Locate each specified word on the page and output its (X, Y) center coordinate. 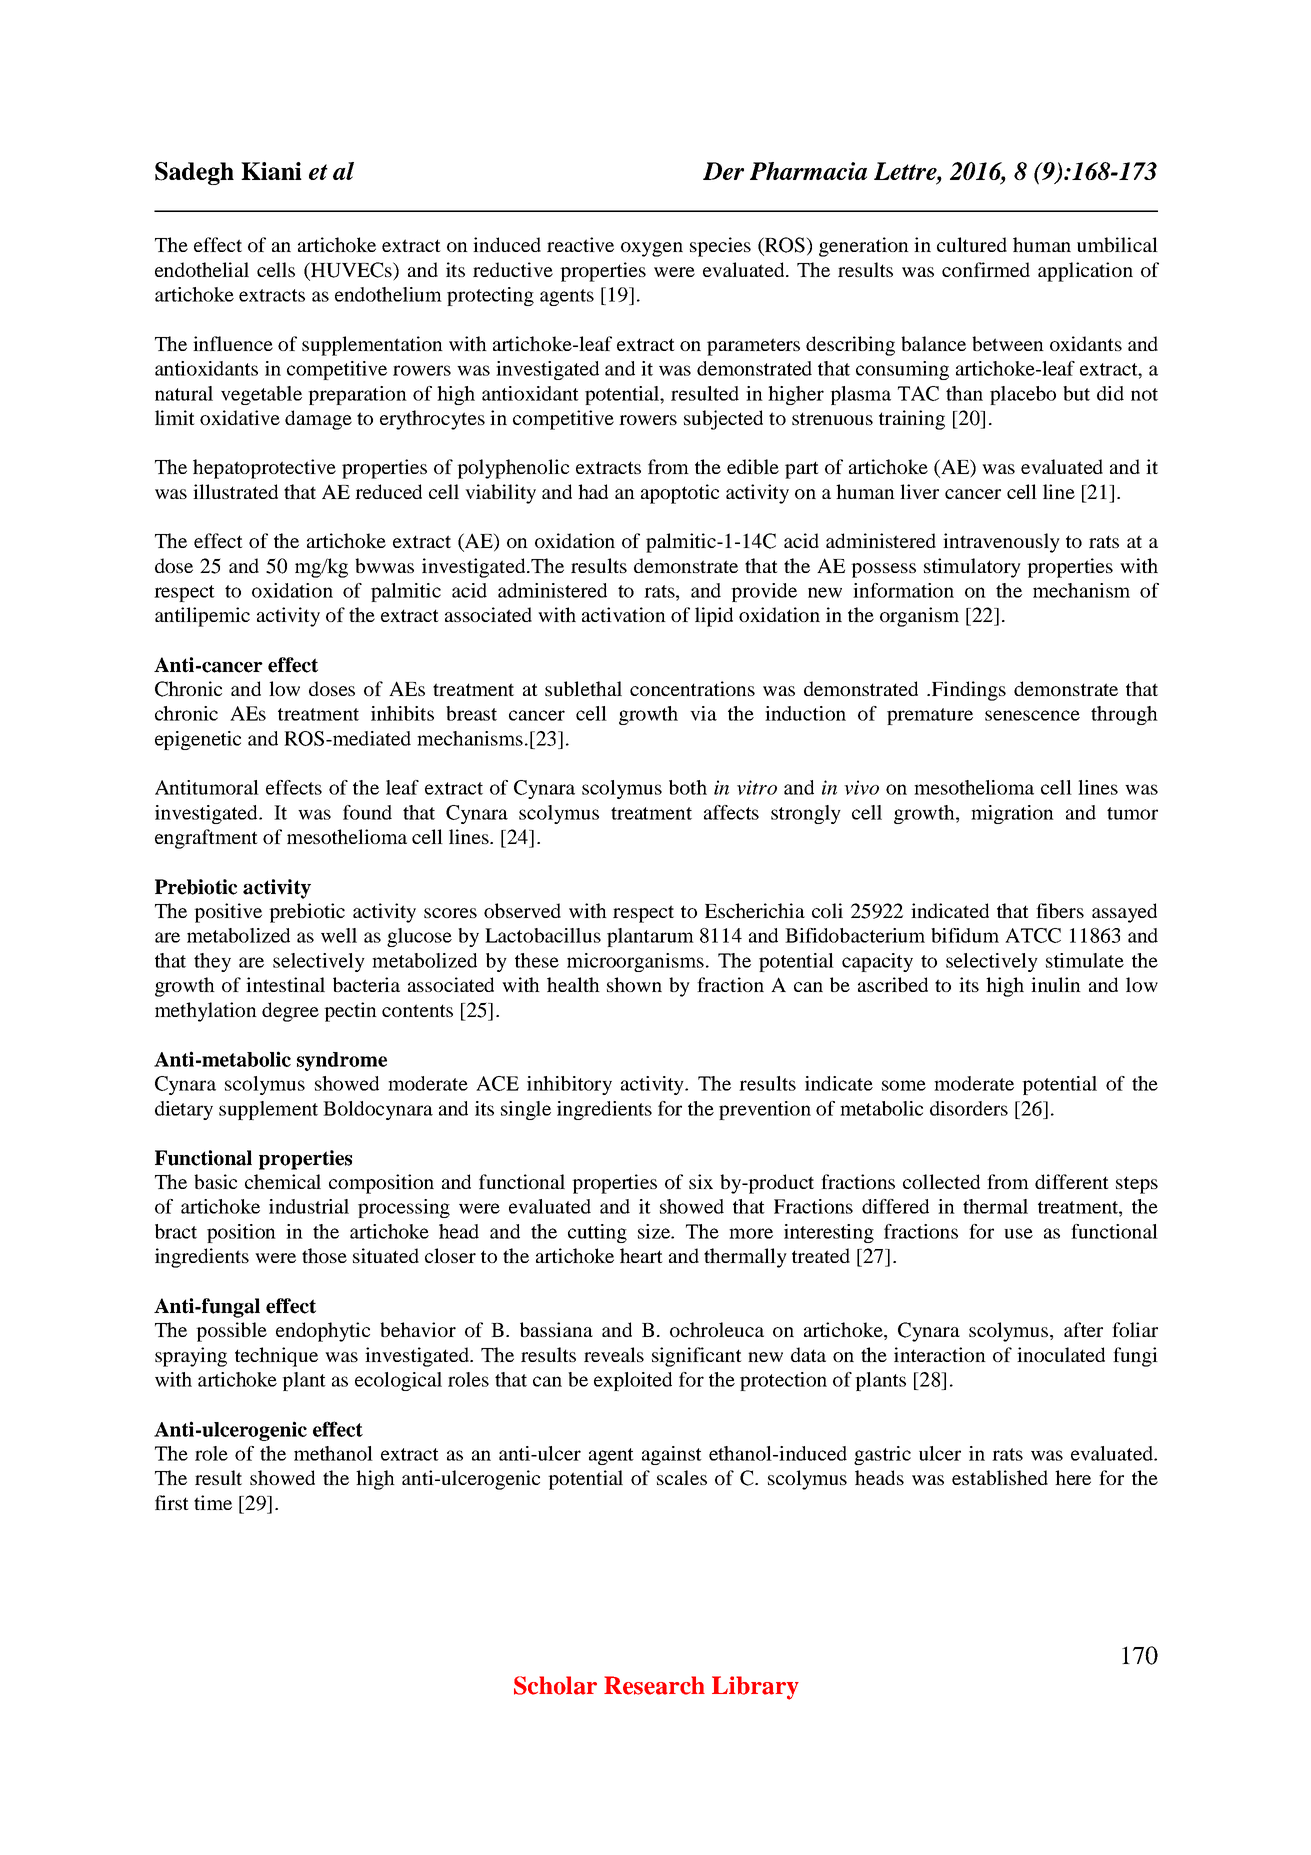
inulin (1056, 984)
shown (634, 984)
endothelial (202, 269)
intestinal (285, 984)
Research (654, 1685)
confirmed (986, 269)
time (213, 1502)
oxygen (652, 249)
